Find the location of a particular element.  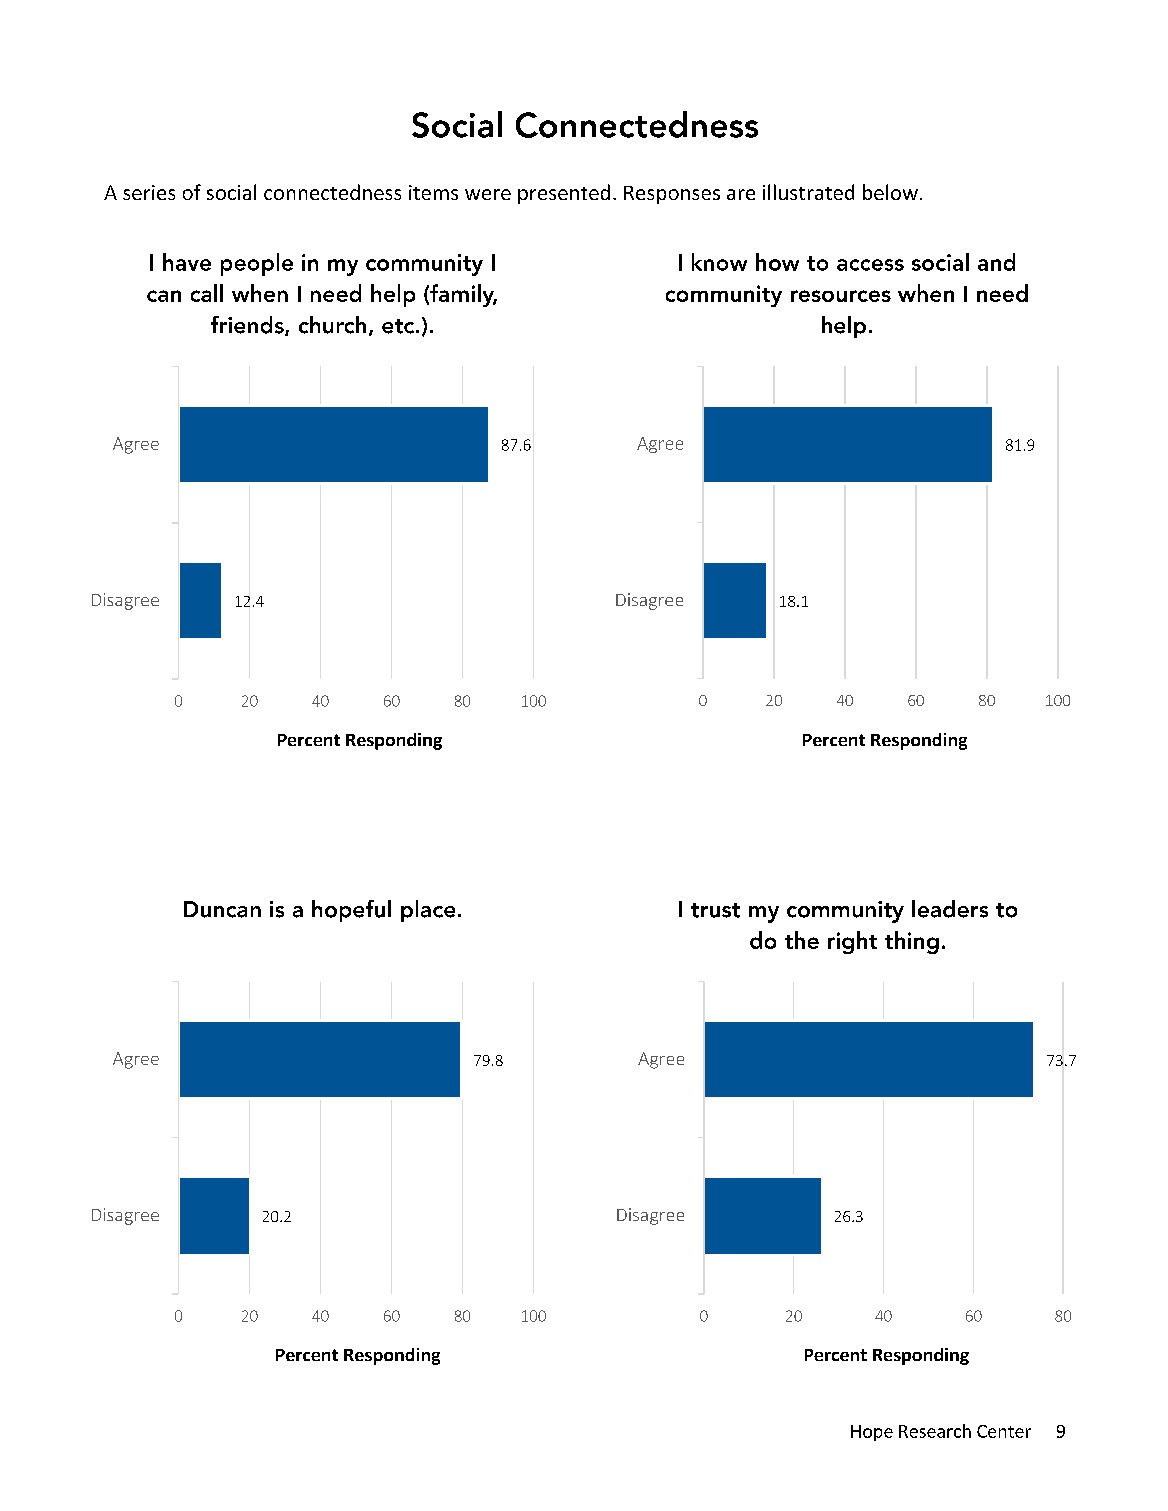

trust is located at coordinates (715, 910).
